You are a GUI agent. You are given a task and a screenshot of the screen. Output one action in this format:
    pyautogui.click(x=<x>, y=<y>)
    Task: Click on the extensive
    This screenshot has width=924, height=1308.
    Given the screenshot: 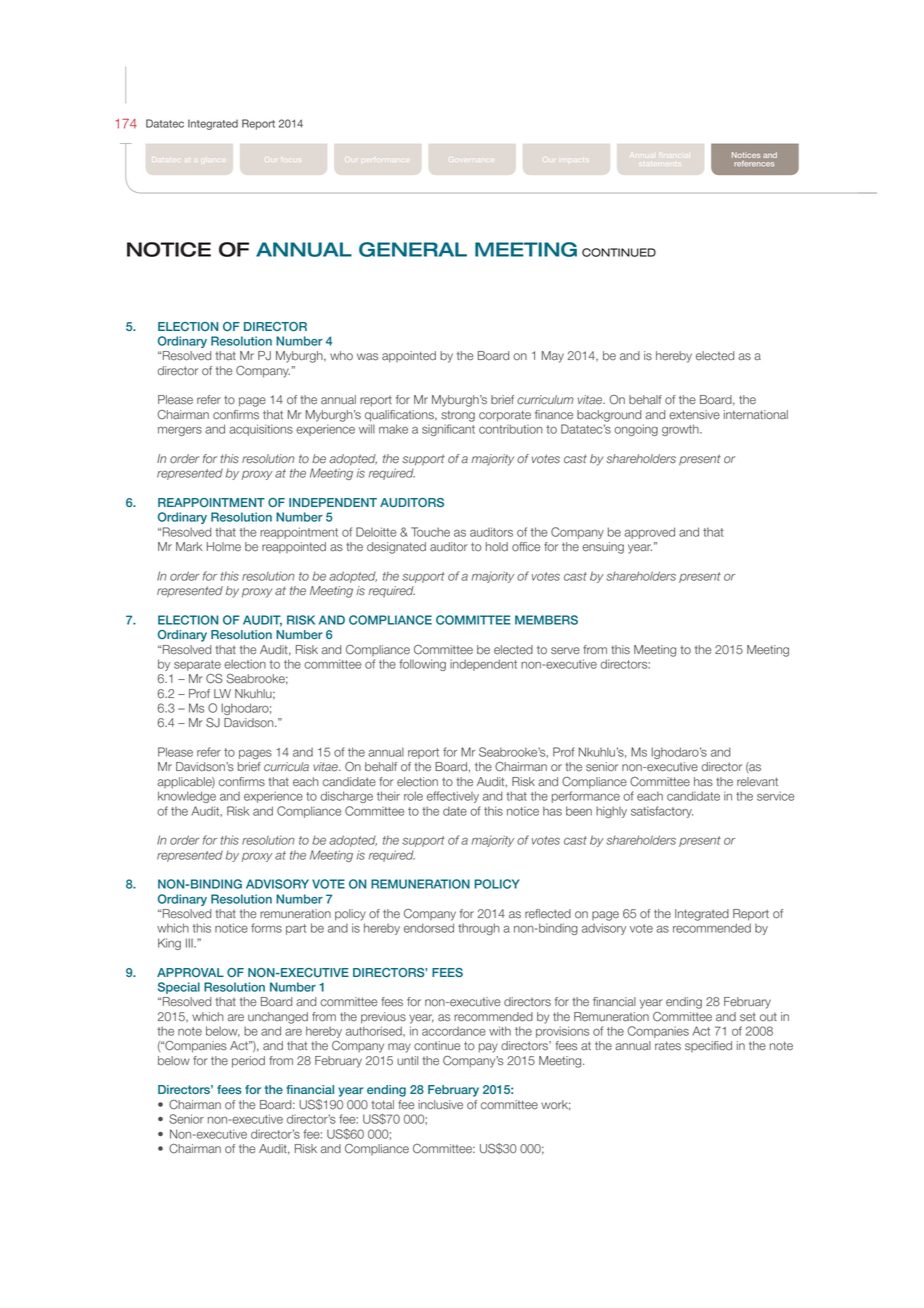 What is the action you would take?
    pyautogui.click(x=694, y=415)
